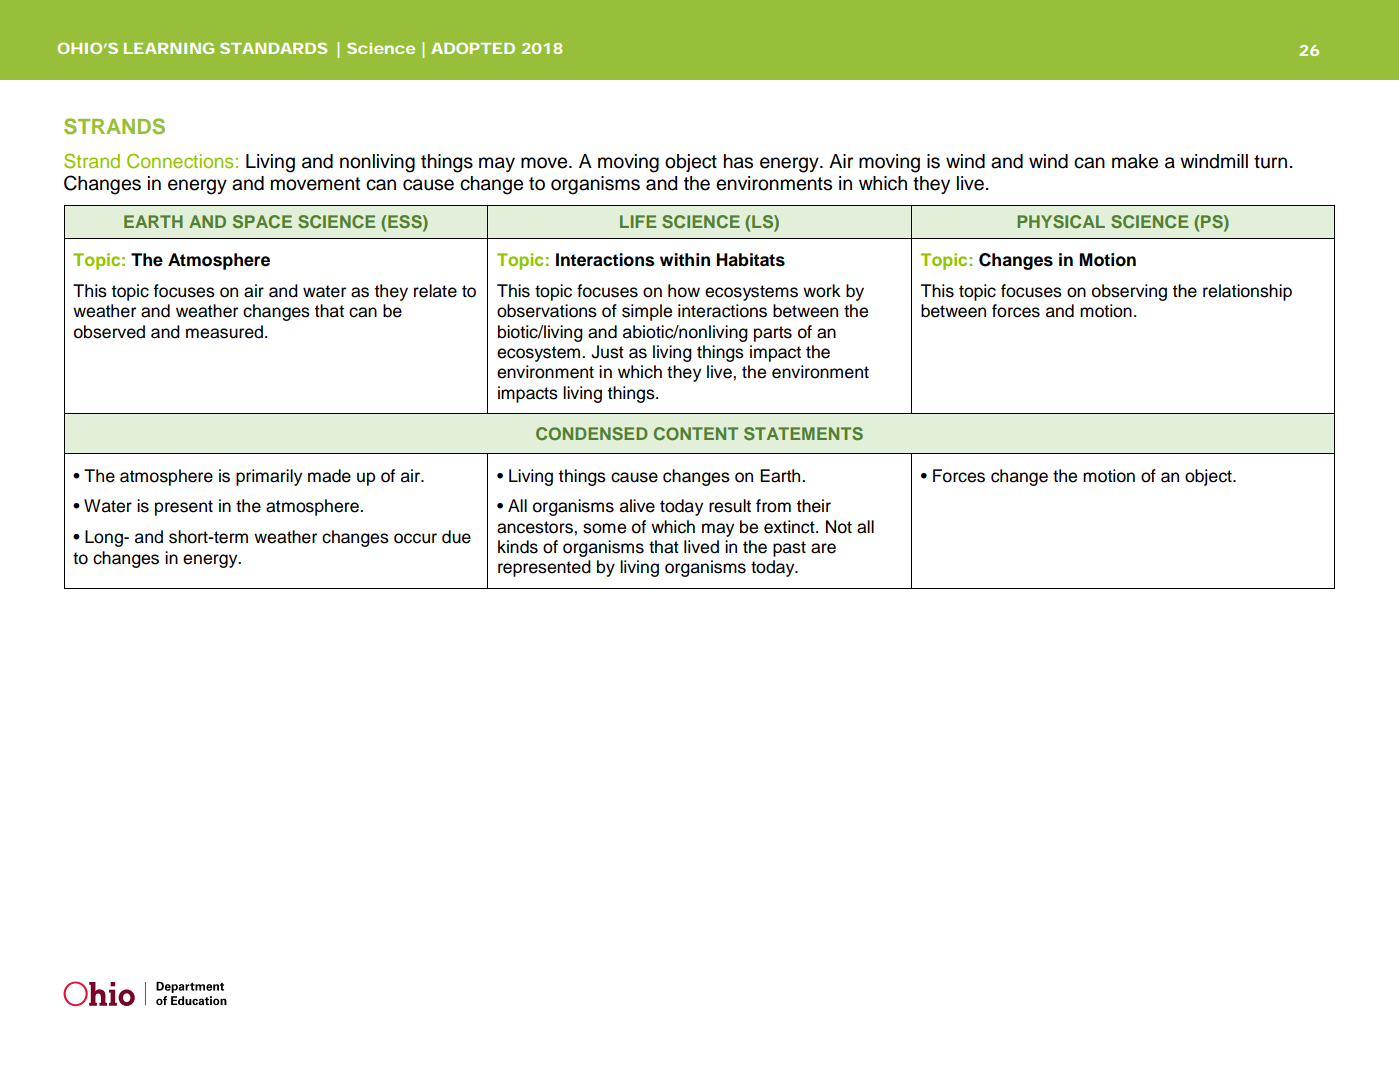 This screenshot has width=1399, height=1081. What do you see at coordinates (262, 221) in the screenshot?
I see `SPACE` at bounding box center [262, 221].
